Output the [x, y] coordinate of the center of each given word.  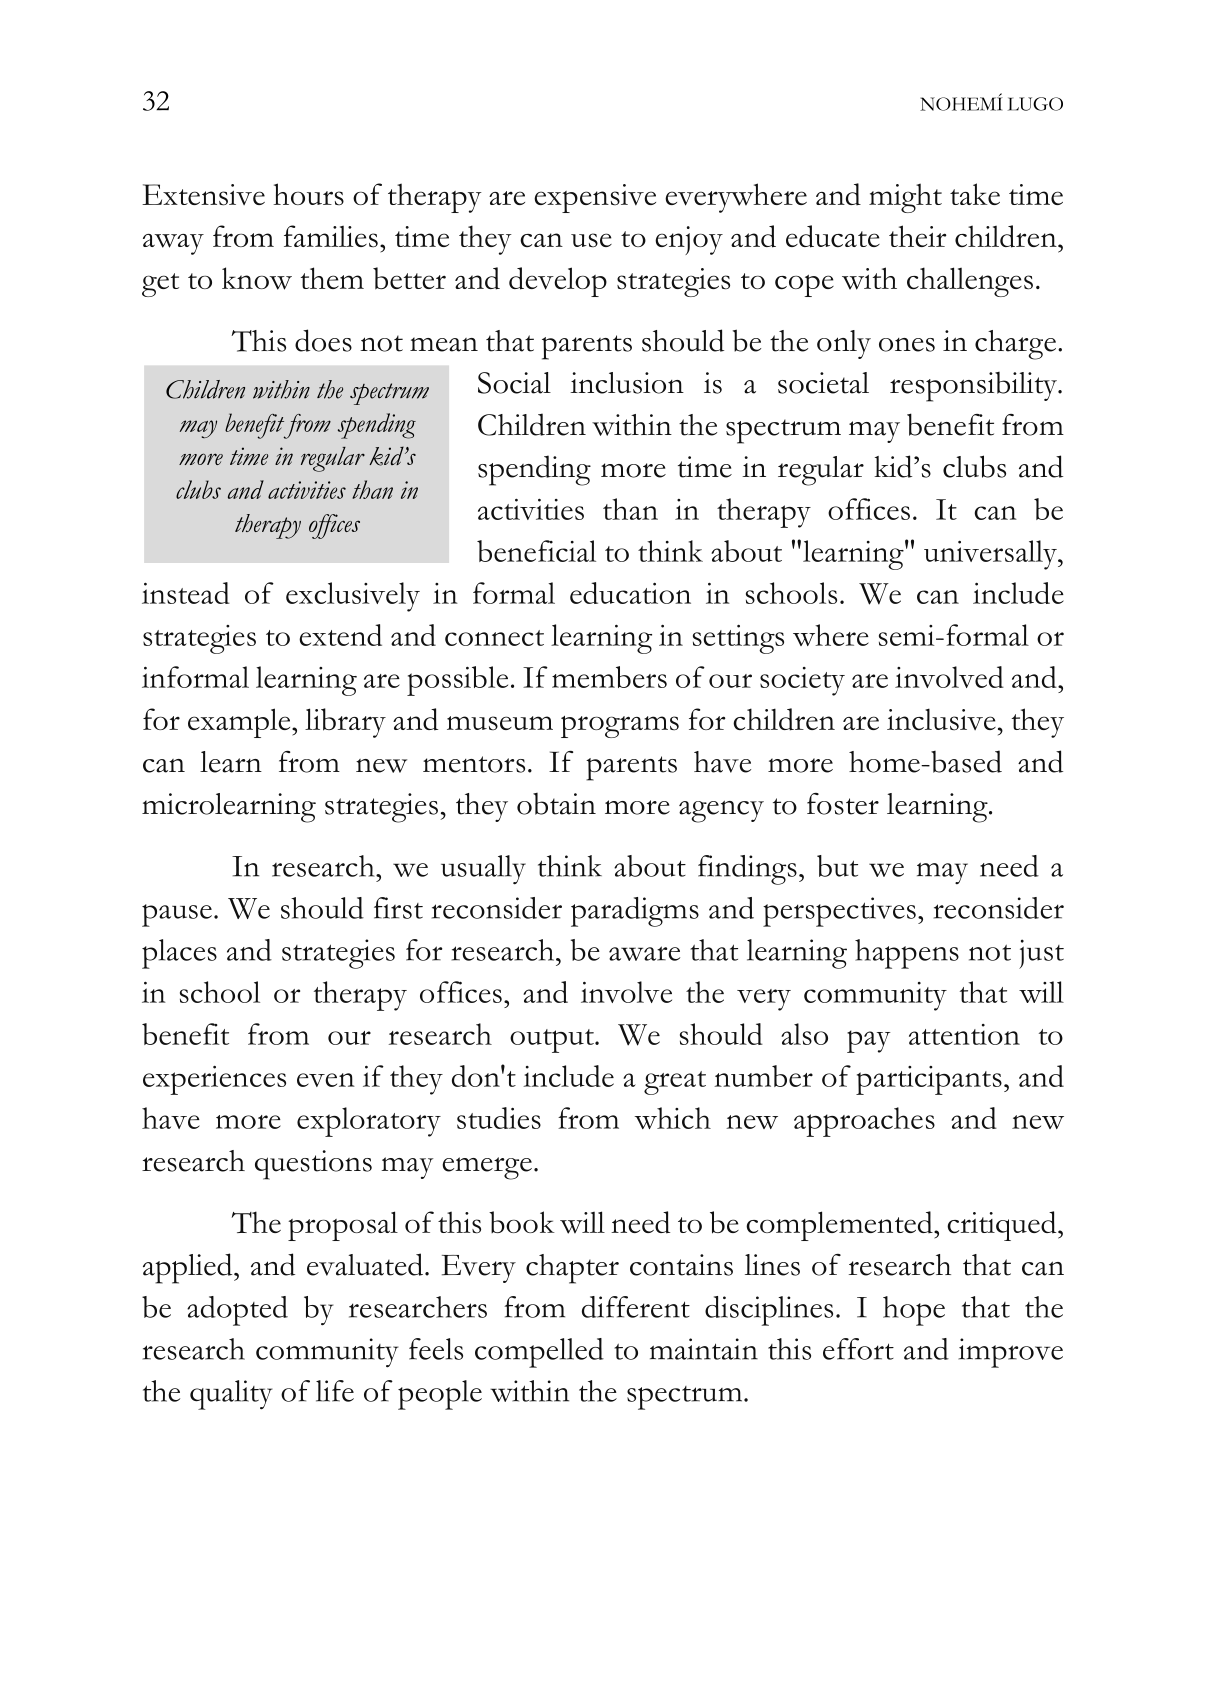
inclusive [941, 719]
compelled [539, 1353]
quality [231, 1395]
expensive [595, 198]
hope [914, 1311]
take [975, 194]
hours [308, 194]
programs [620, 727]
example [240, 723]
